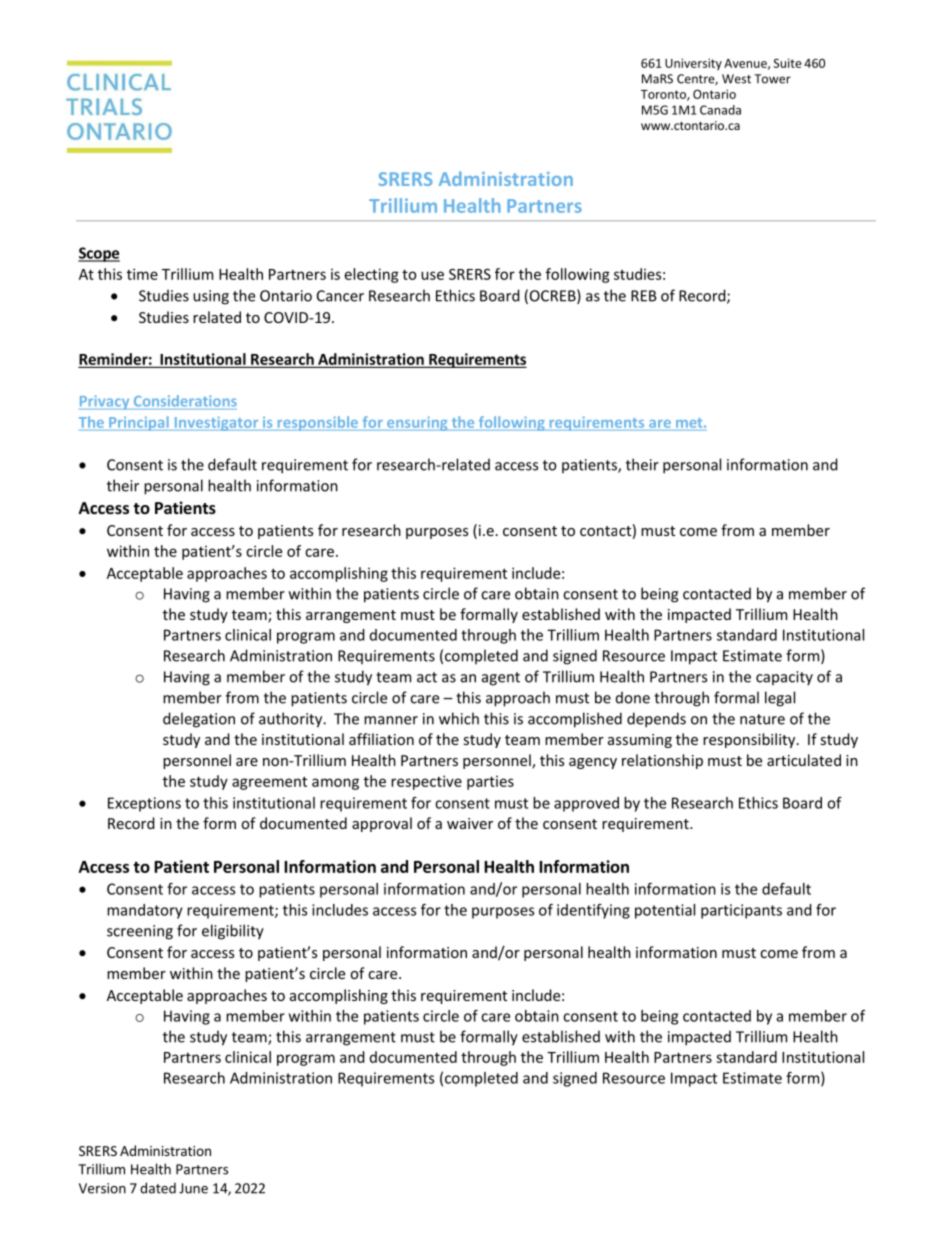 This image has height=1233, width=952. I want to click on Canada, so click(720, 110).
